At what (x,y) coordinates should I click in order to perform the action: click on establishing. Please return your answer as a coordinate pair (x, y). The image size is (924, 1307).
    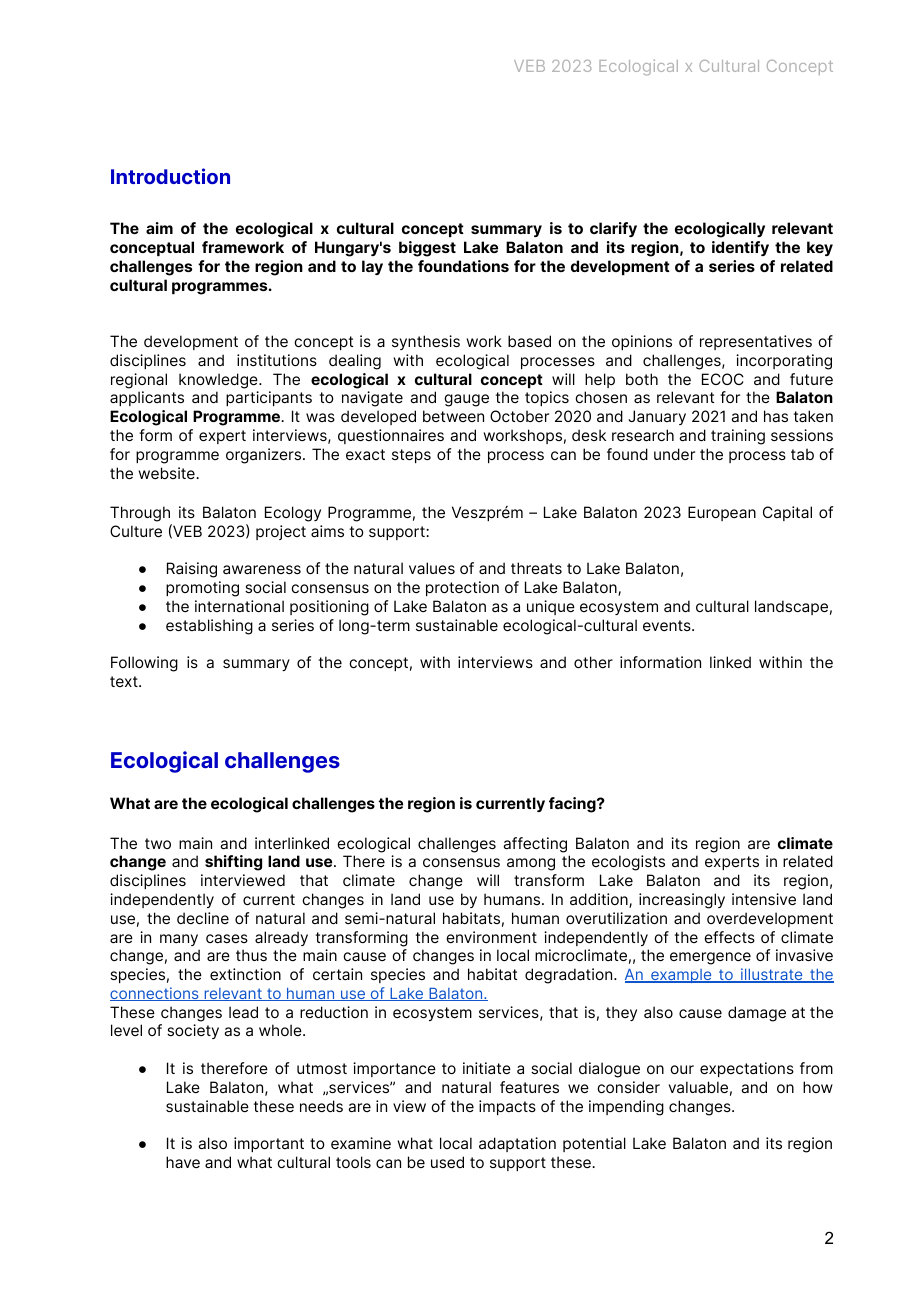
    Looking at the image, I should click on (209, 627).
